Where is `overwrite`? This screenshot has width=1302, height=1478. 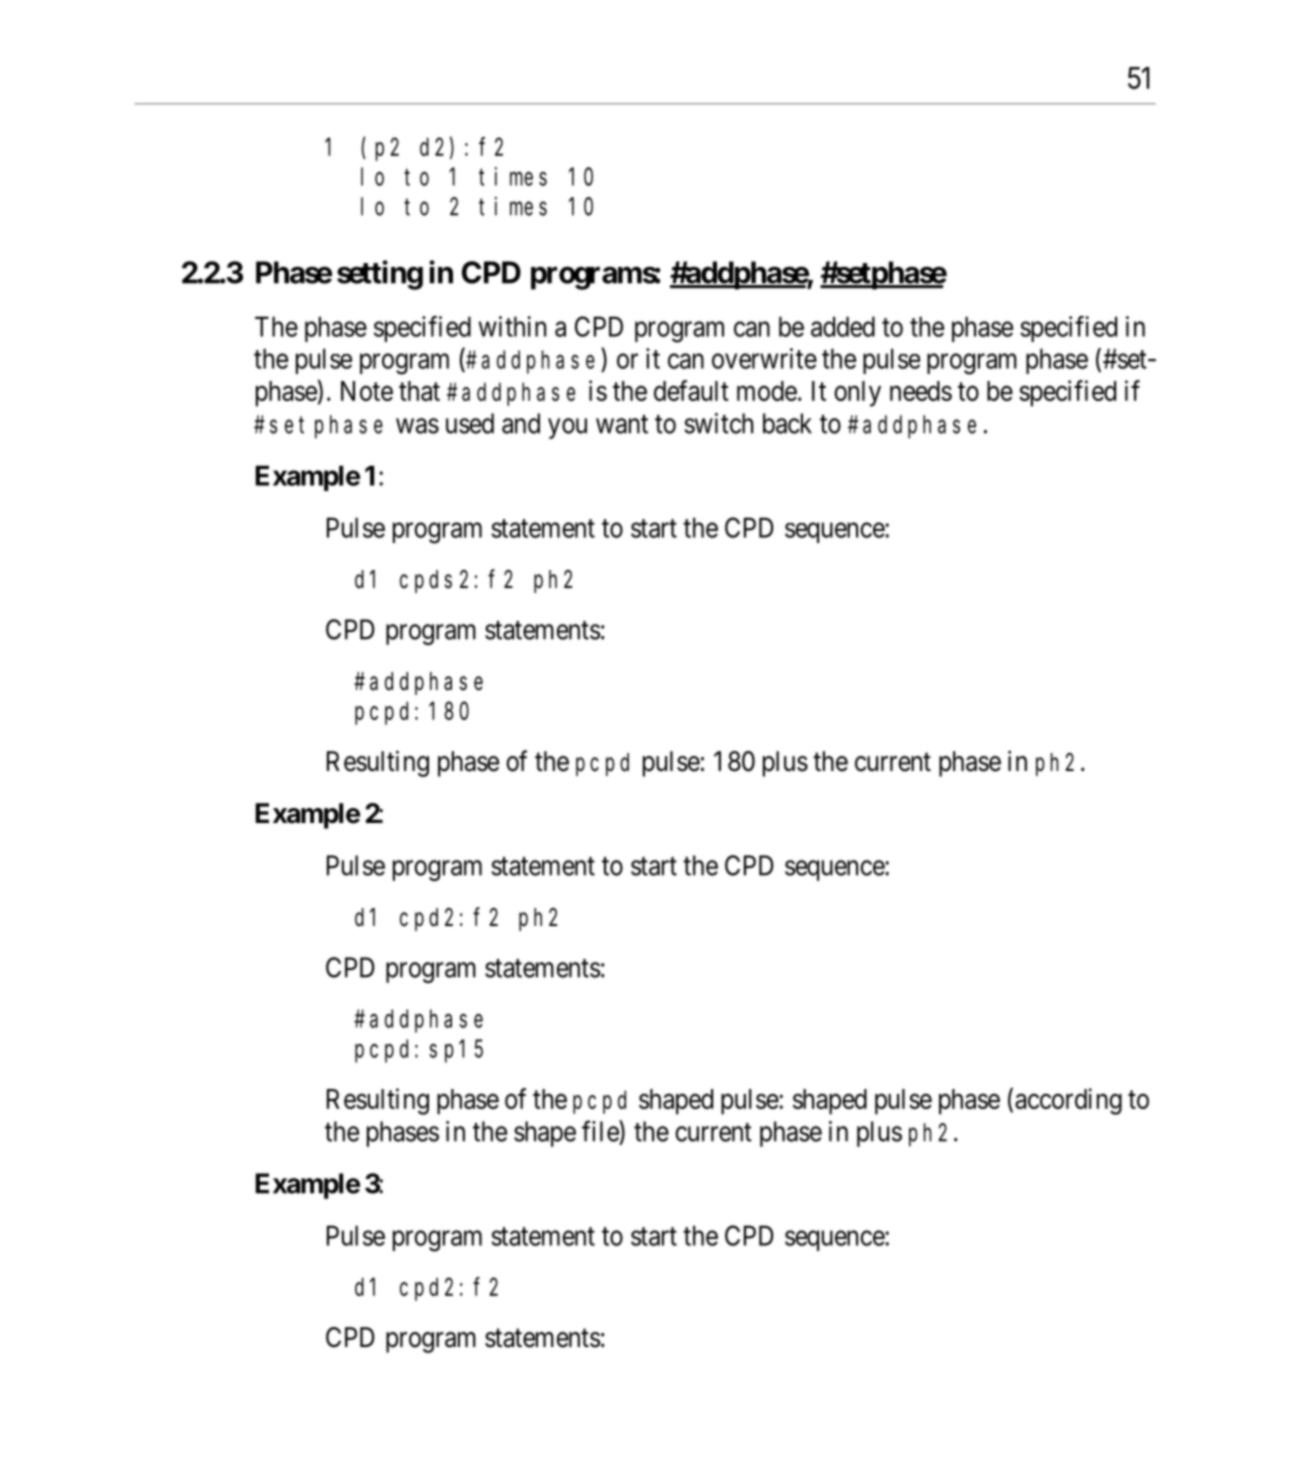
overwrite is located at coordinates (764, 358).
